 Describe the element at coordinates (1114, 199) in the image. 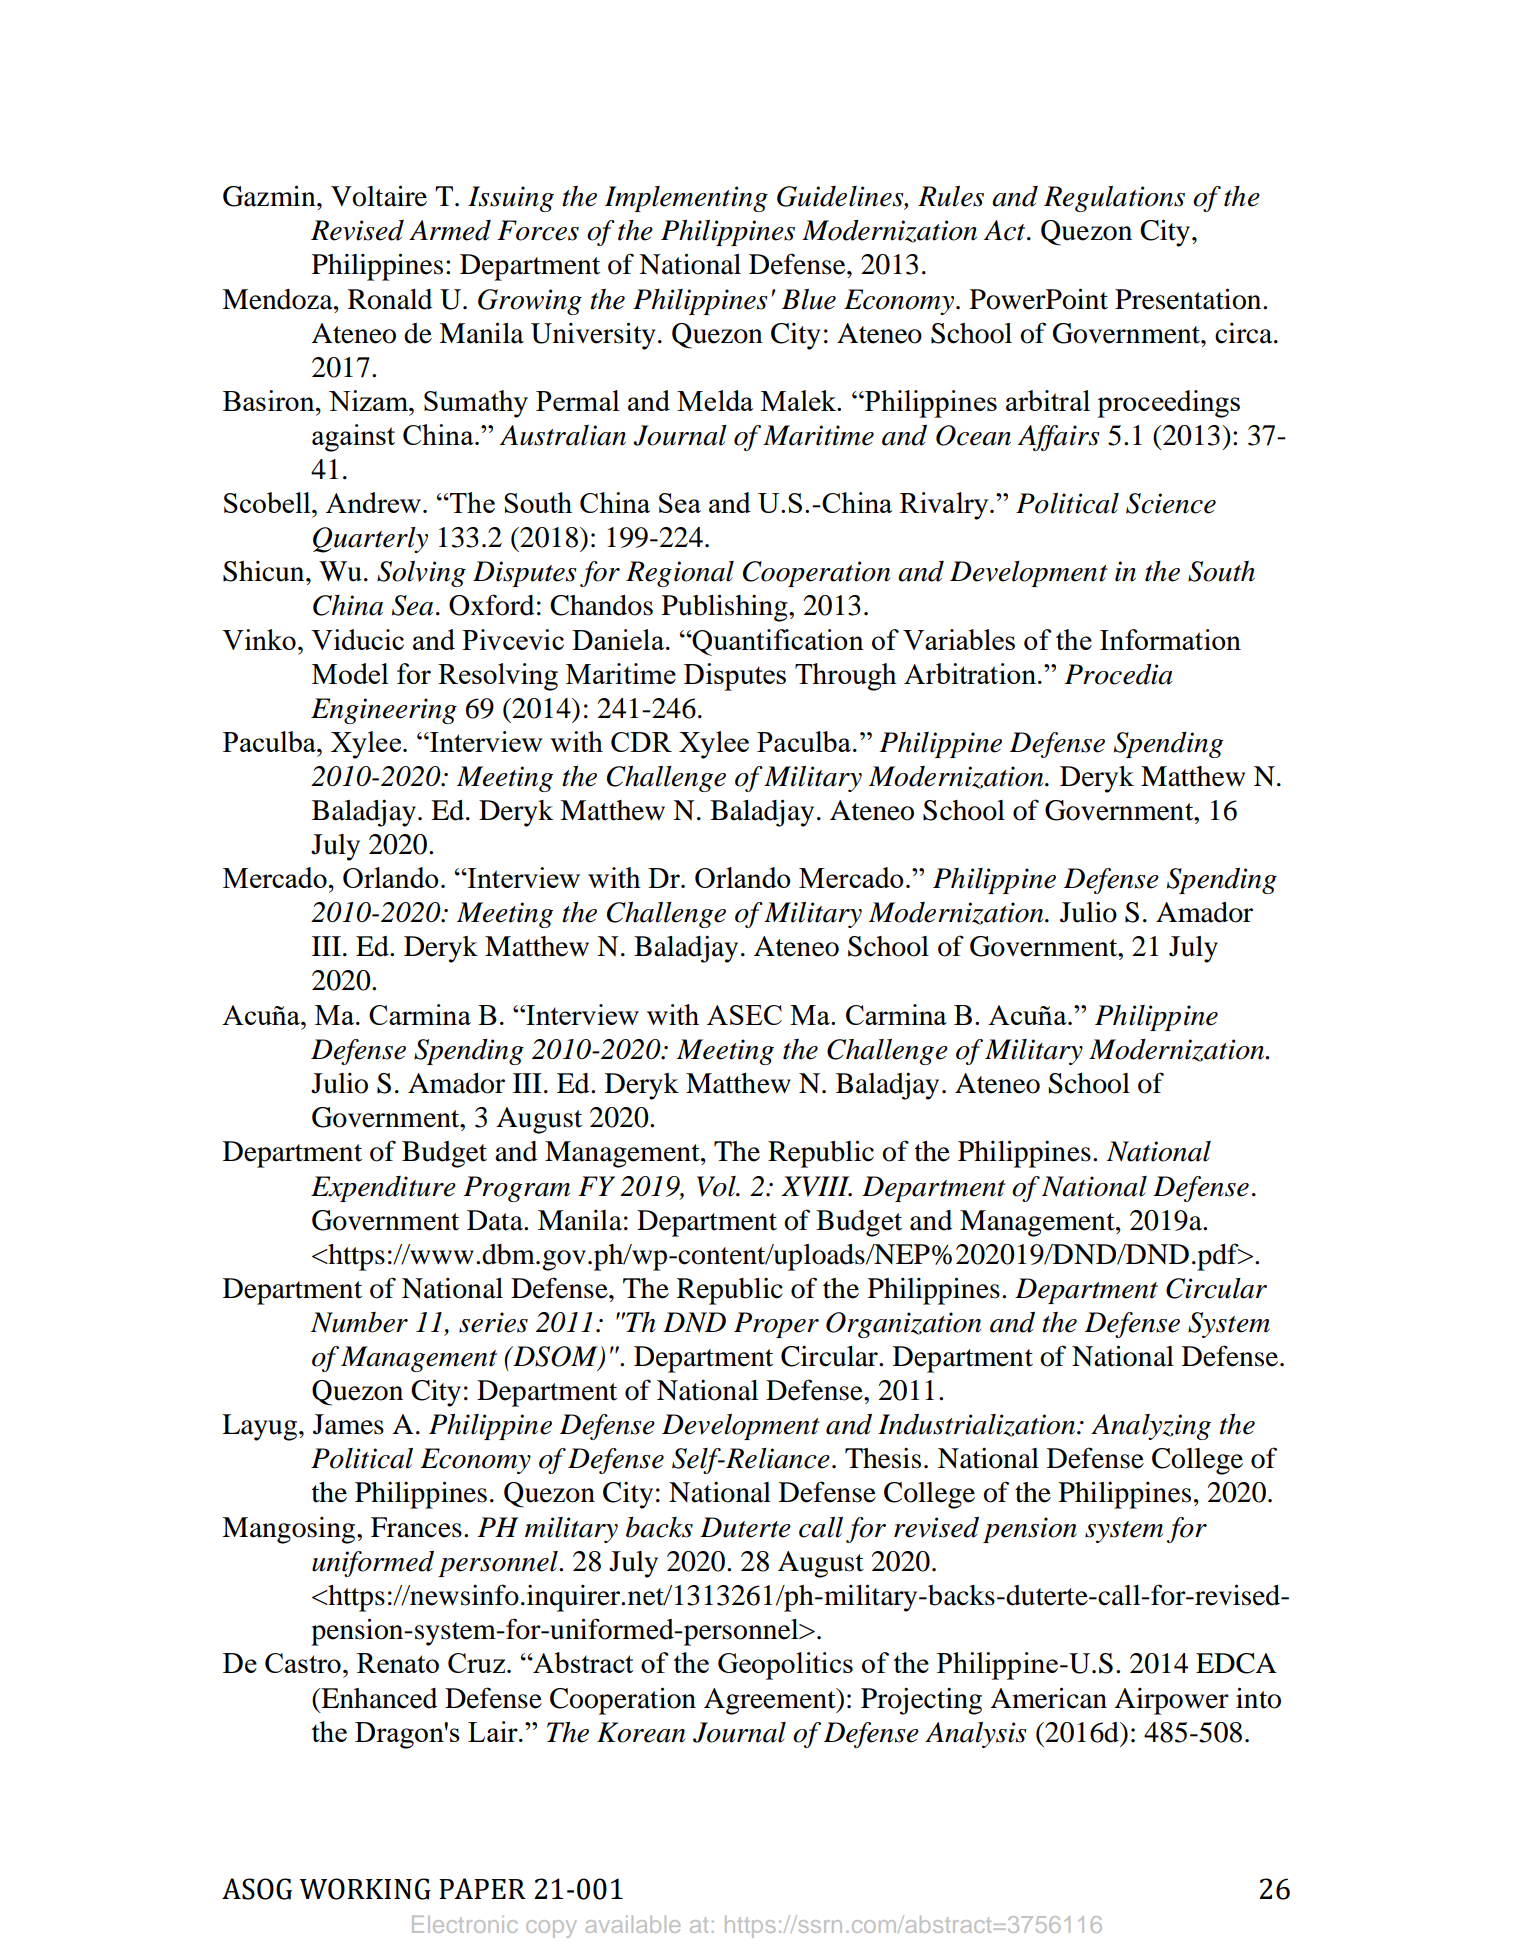

I see `Regulations` at that location.
